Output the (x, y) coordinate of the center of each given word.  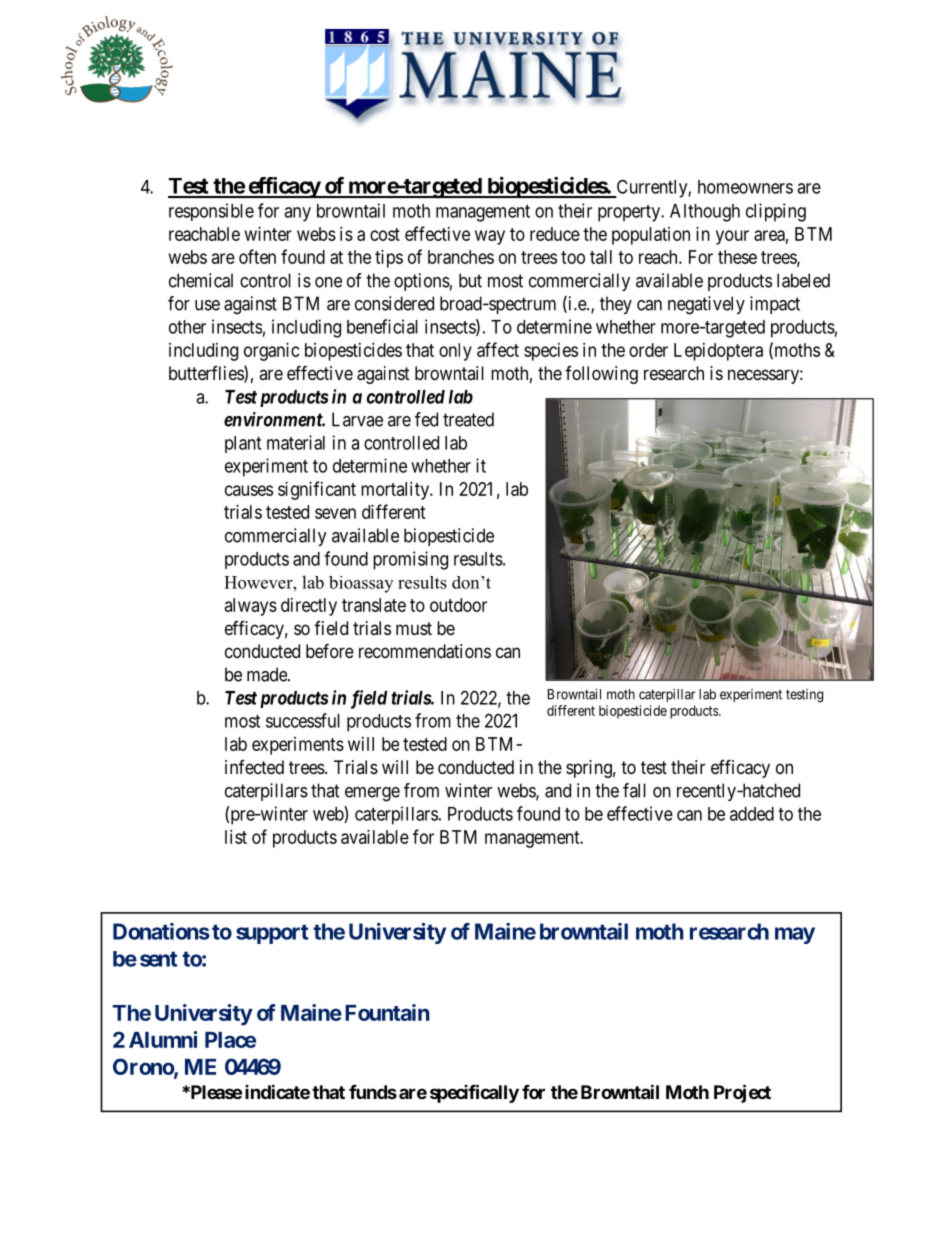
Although (705, 213)
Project (742, 1093)
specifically (474, 1093)
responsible (211, 212)
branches (461, 257)
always (251, 607)
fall (634, 790)
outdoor (458, 605)
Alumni (163, 1039)
